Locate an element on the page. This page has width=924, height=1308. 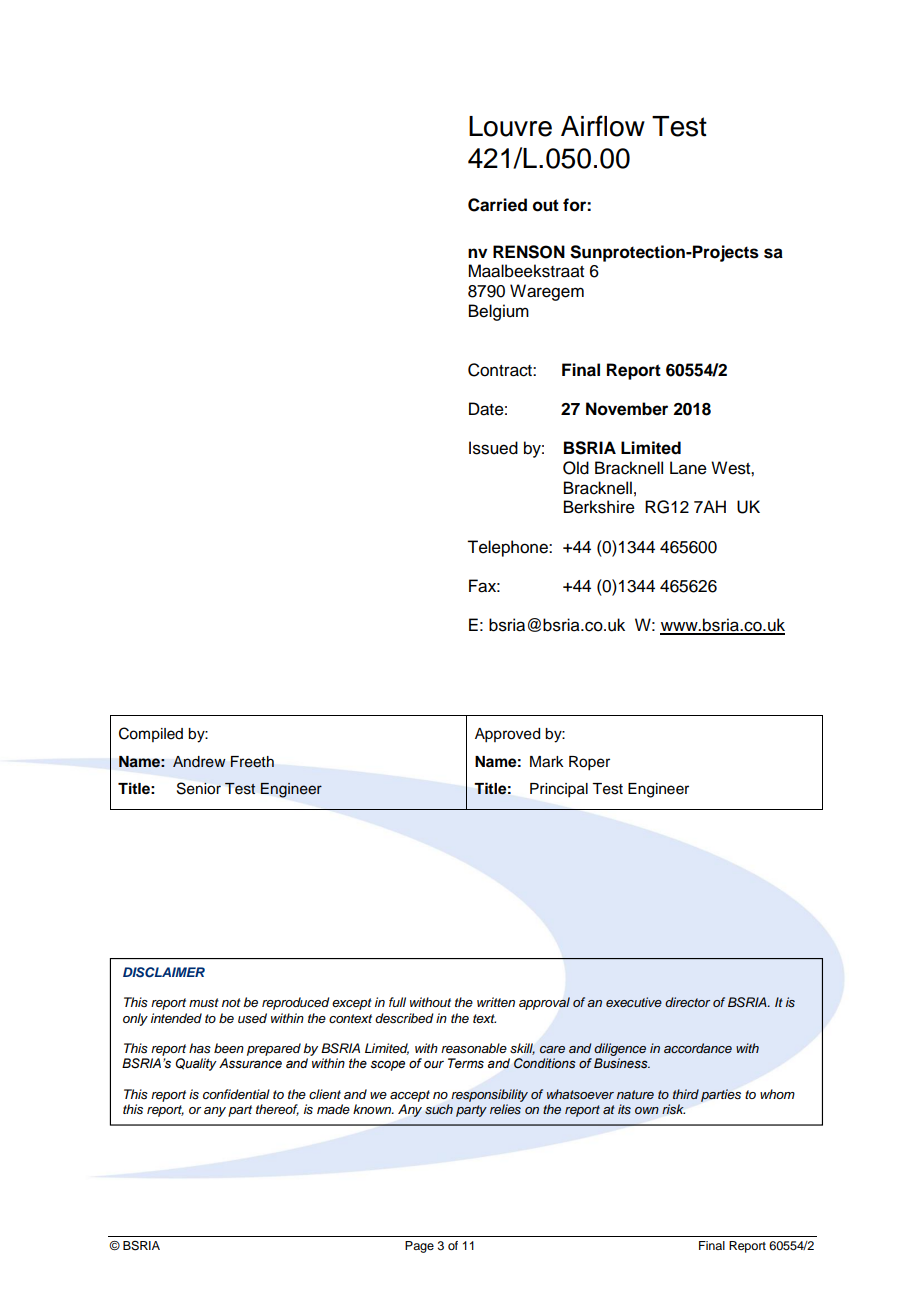
risk is located at coordinates (673, 1109).
